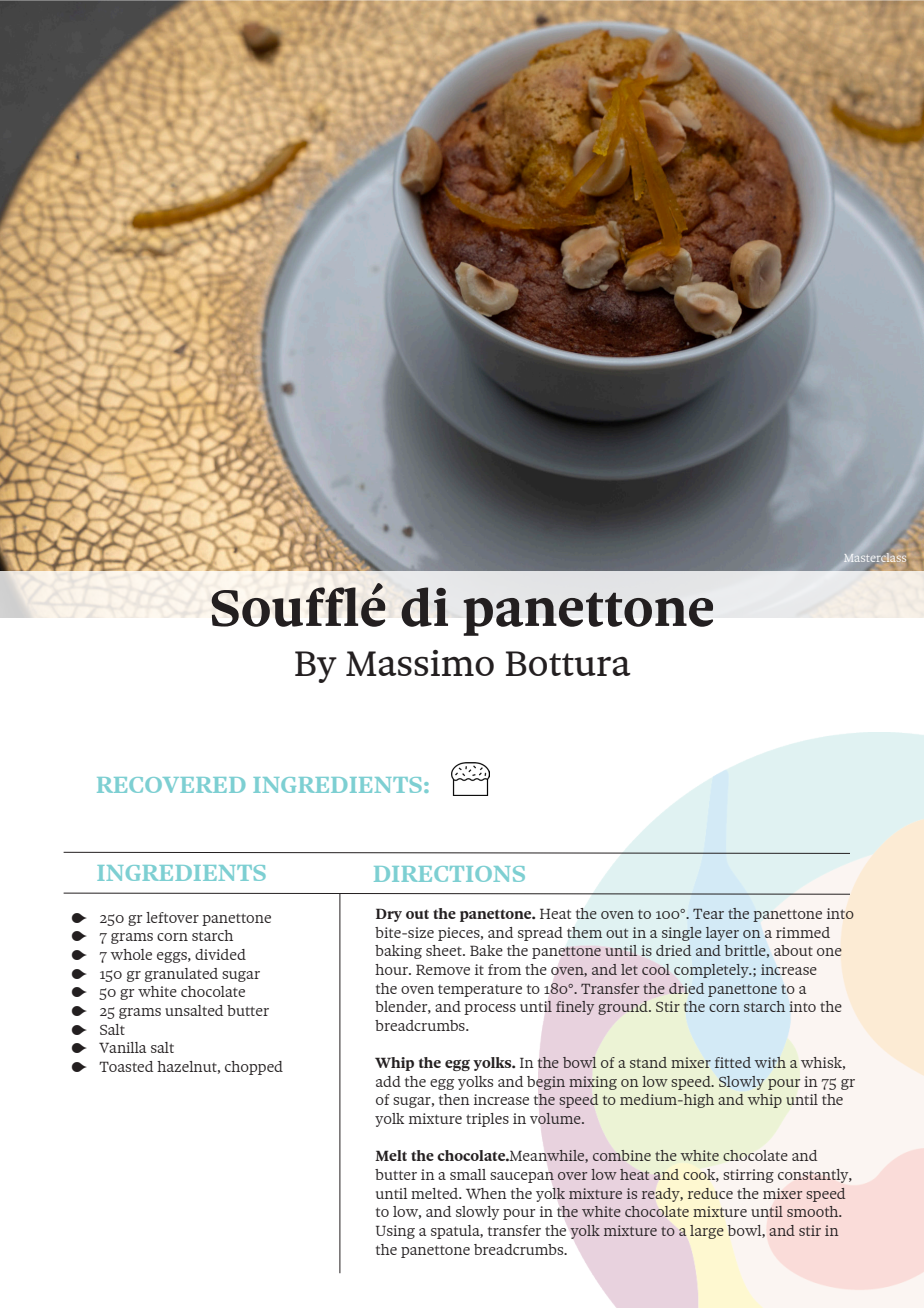  What do you see at coordinates (254, 1068) in the document?
I see `chopped` at bounding box center [254, 1068].
